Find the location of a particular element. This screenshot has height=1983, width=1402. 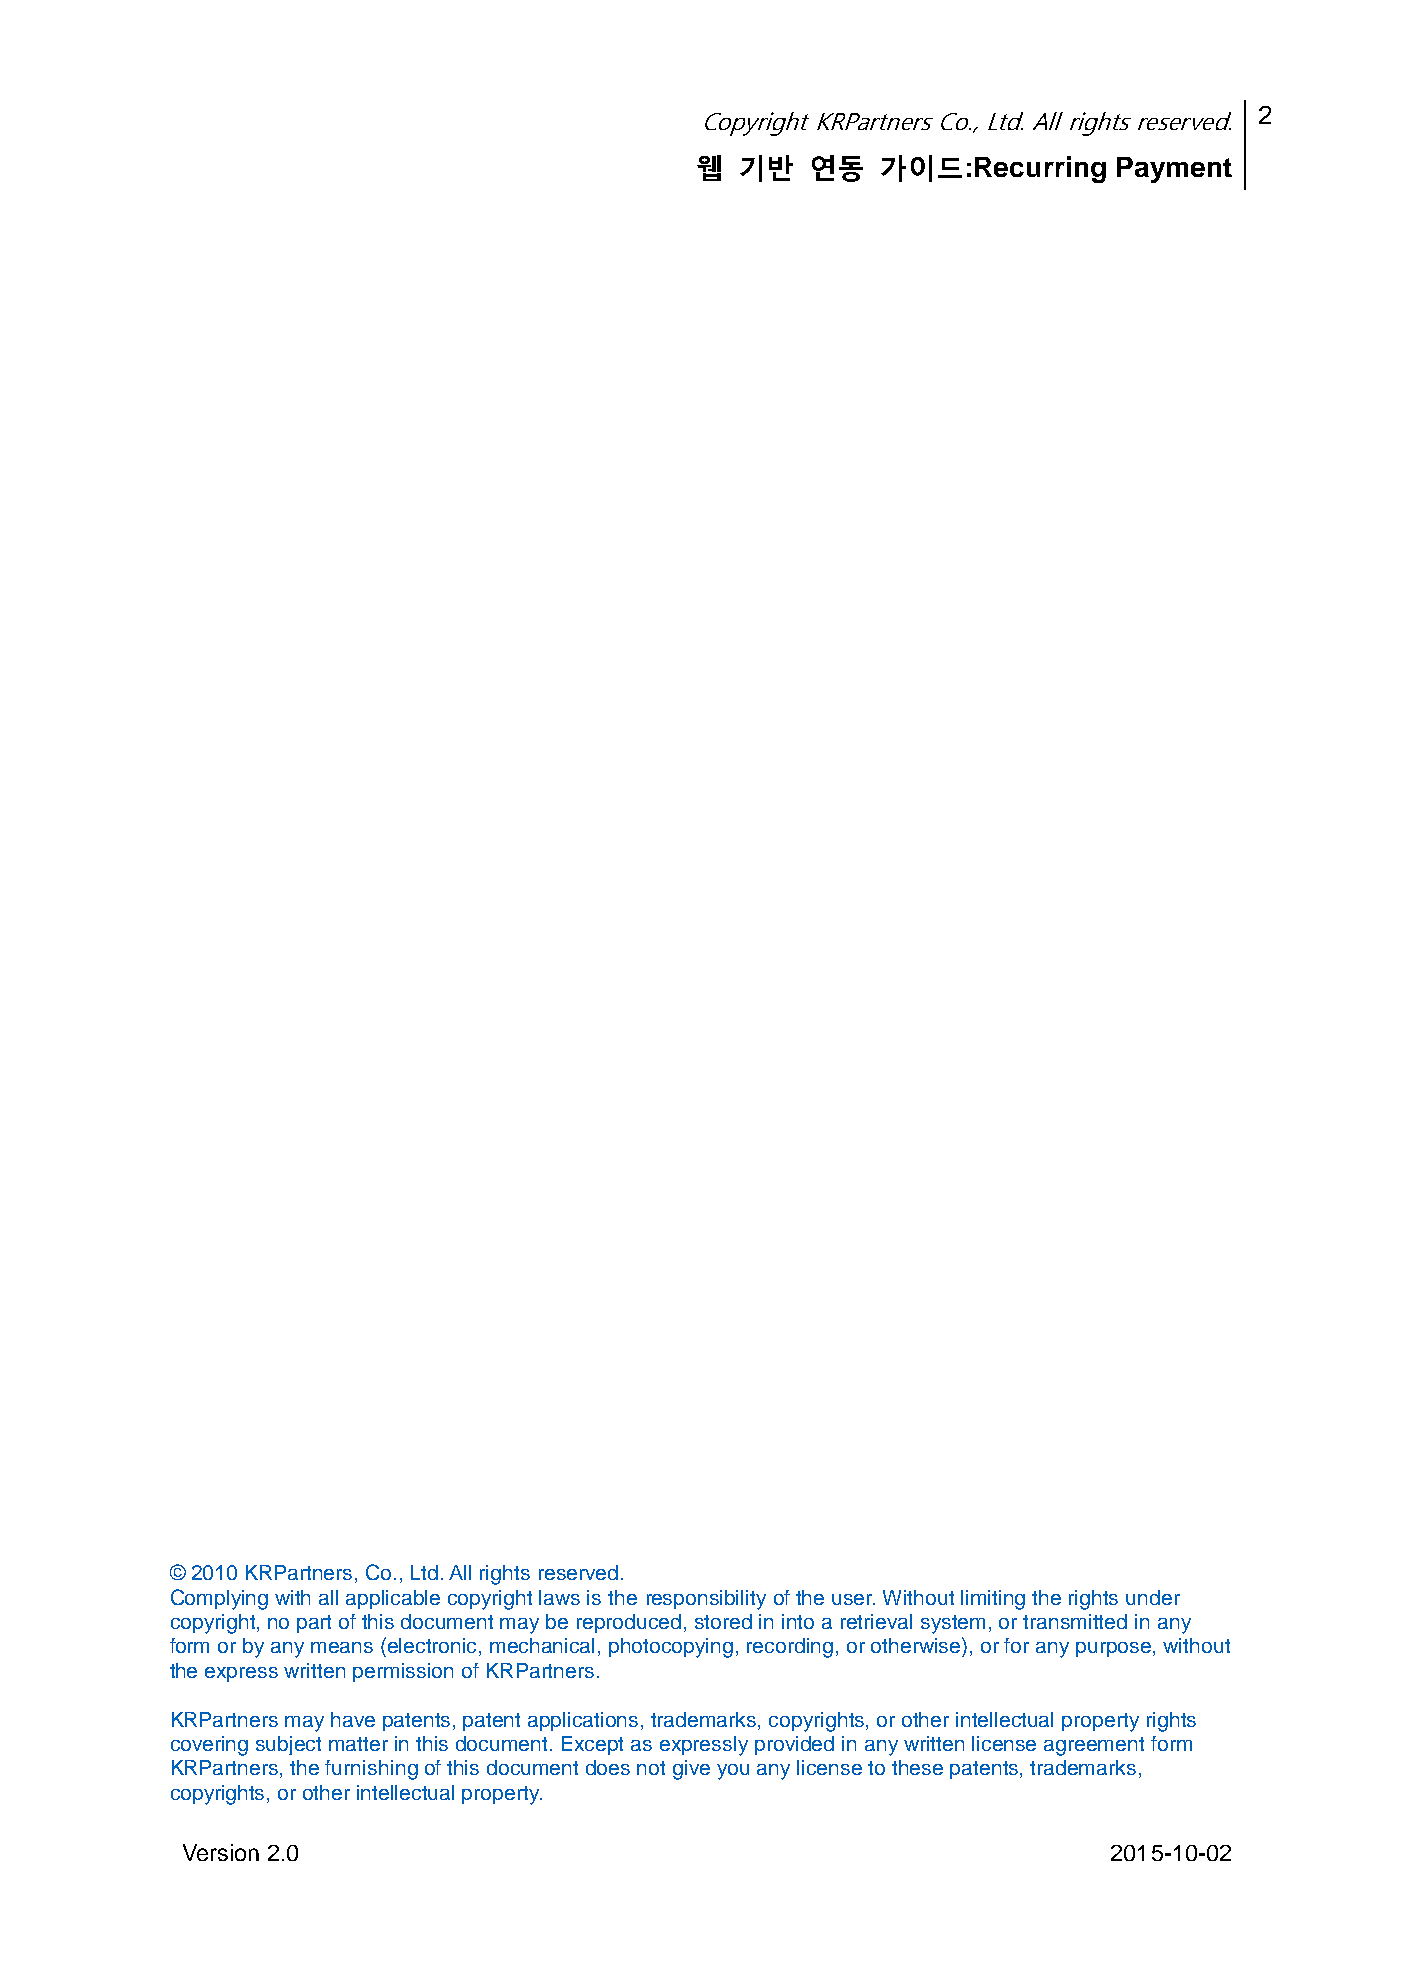

applicable is located at coordinates (393, 1599).
